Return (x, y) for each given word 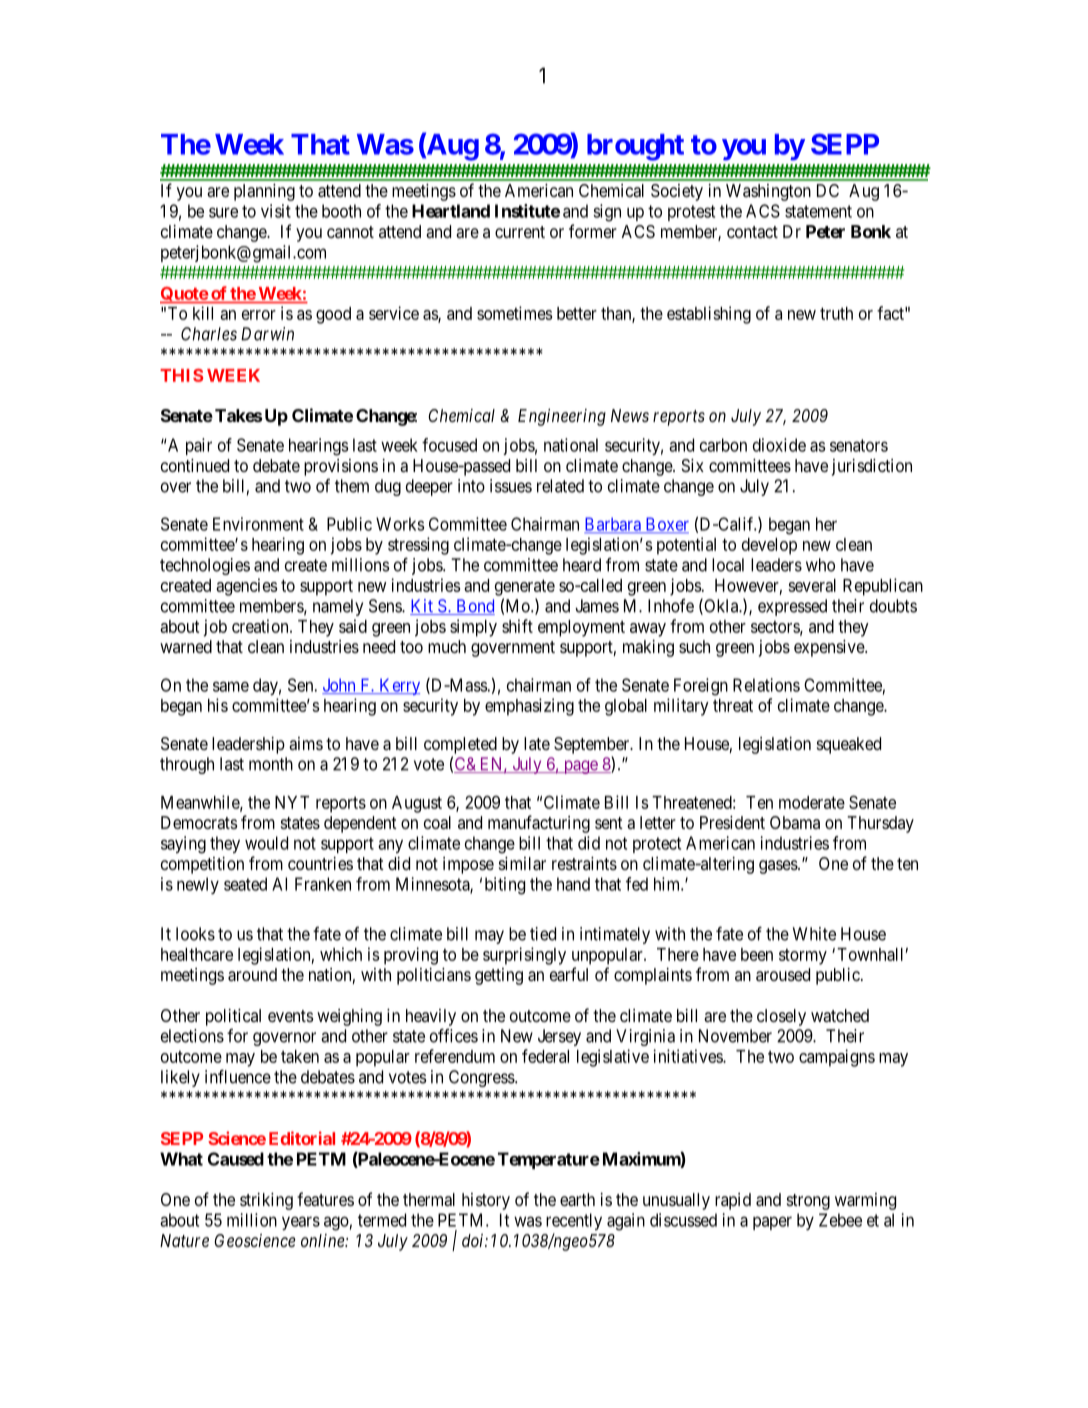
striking (266, 1201)
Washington (768, 192)
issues (511, 486)
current (520, 232)
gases (779, 867)
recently (574, 1221)
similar (522, 863)
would (266, 843)
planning (264, 192)
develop (769, 546)
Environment (258, 524)
